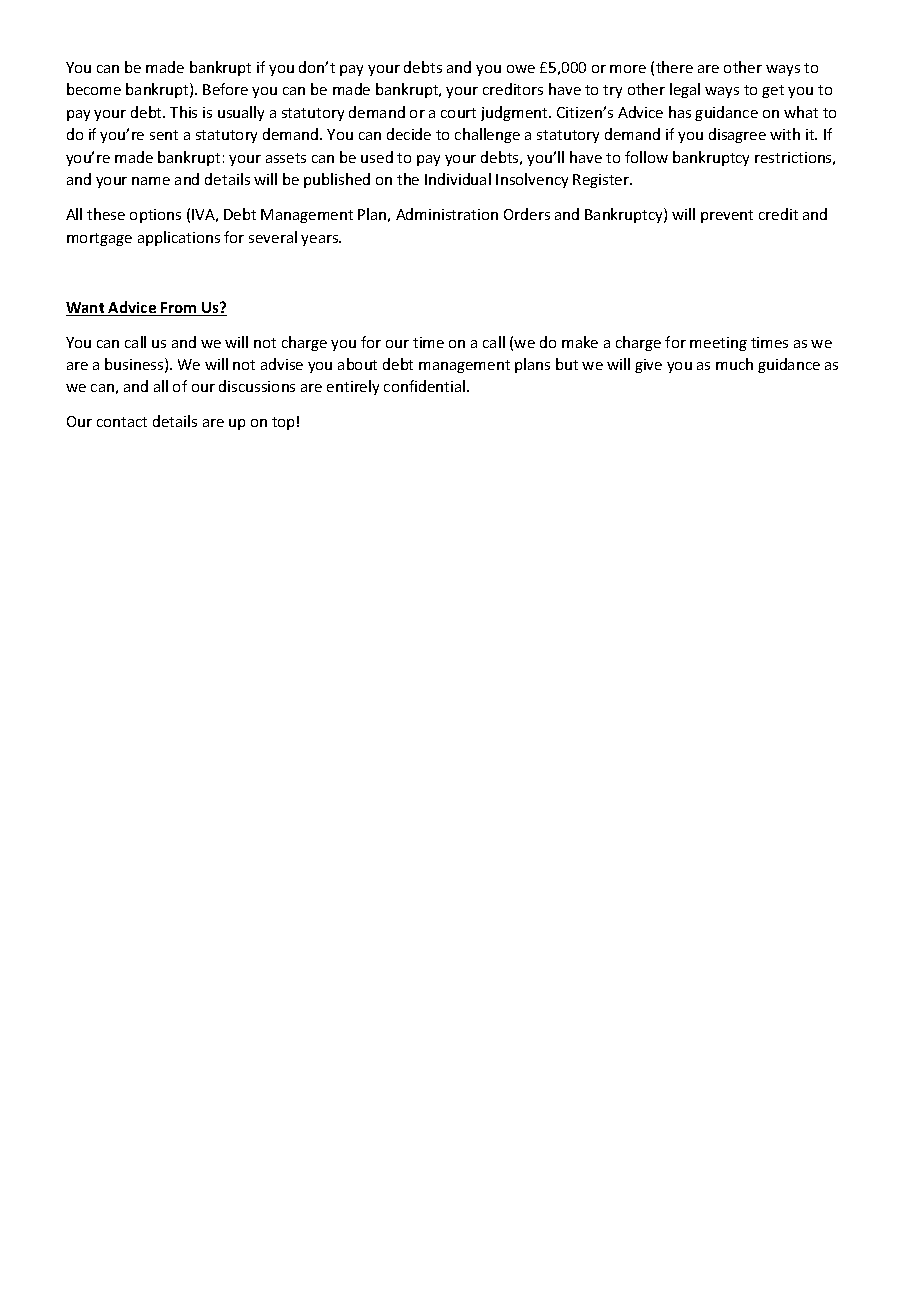  What do you see at coordinates (734, 364) in the page?
I see `much` at bounding box center [734, 364].
